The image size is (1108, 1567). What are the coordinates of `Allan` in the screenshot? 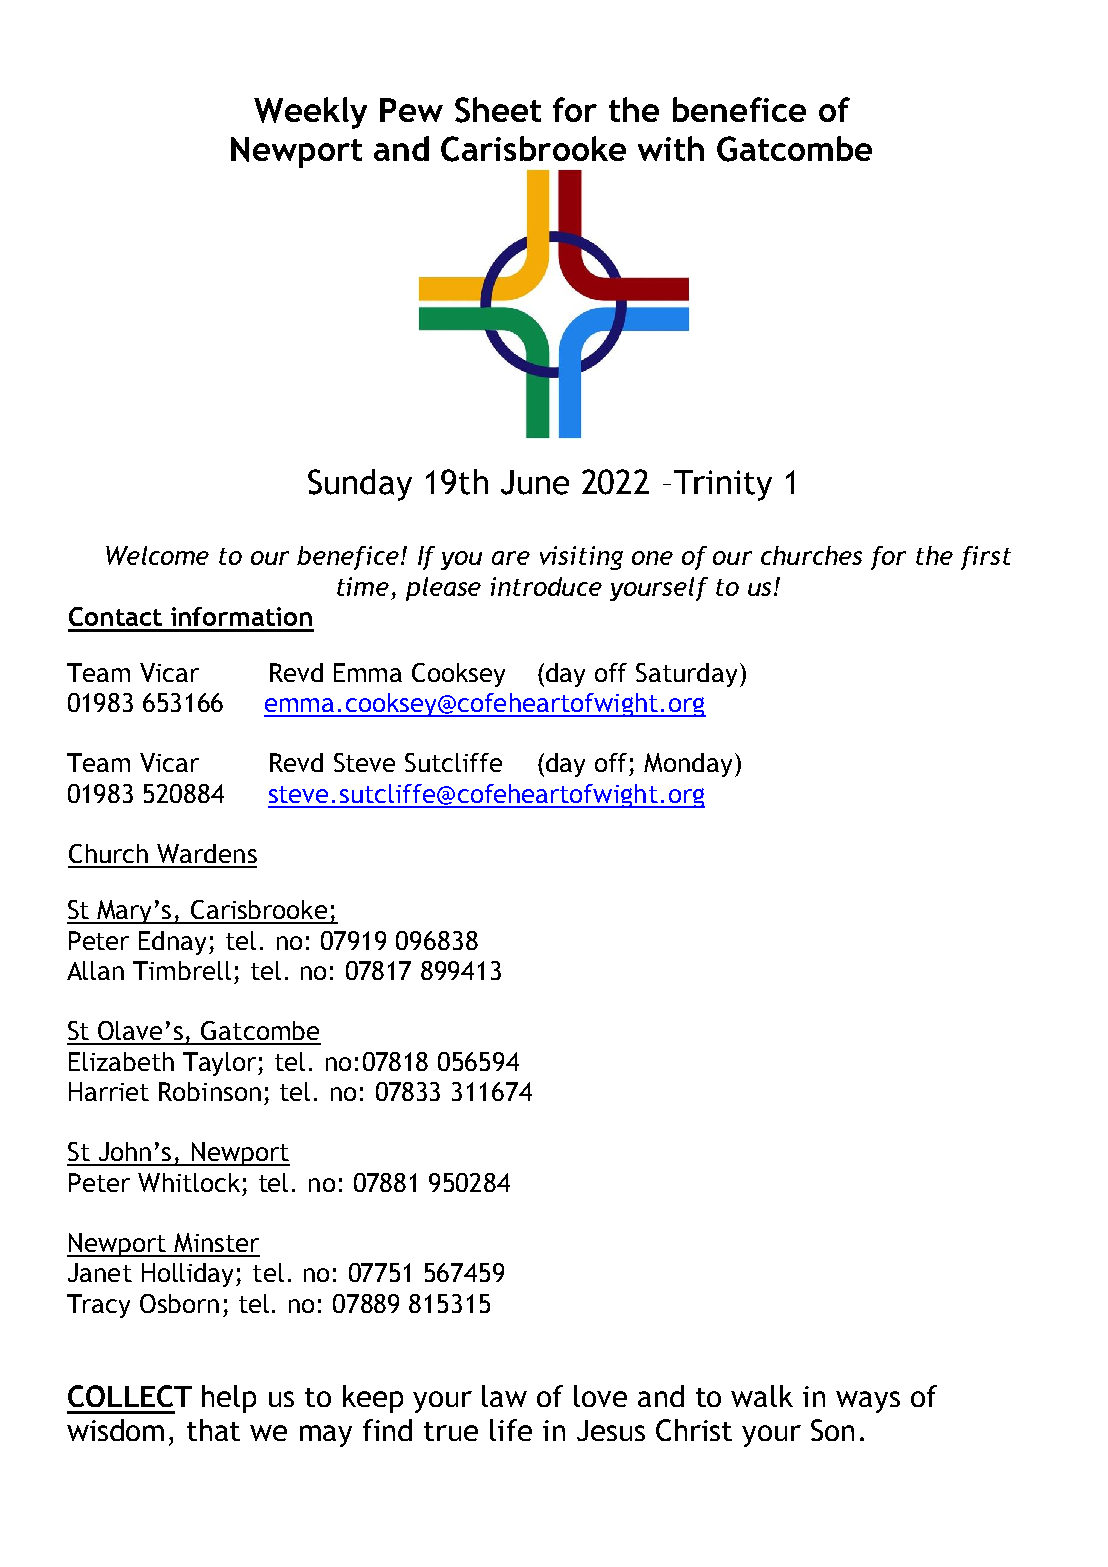 It's located at (95, 970).
